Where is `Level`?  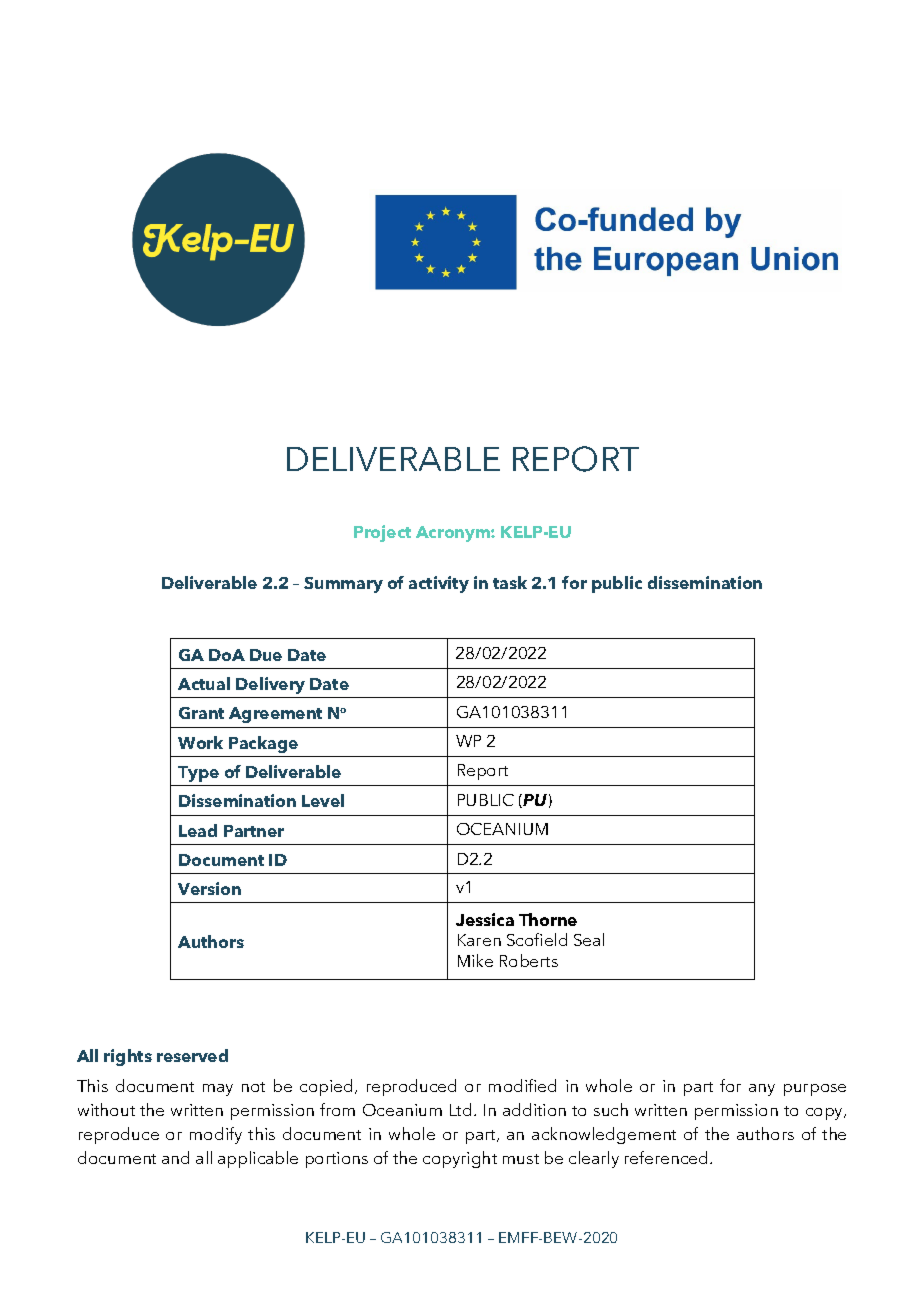 Level is located at coordinates (323, 800).
